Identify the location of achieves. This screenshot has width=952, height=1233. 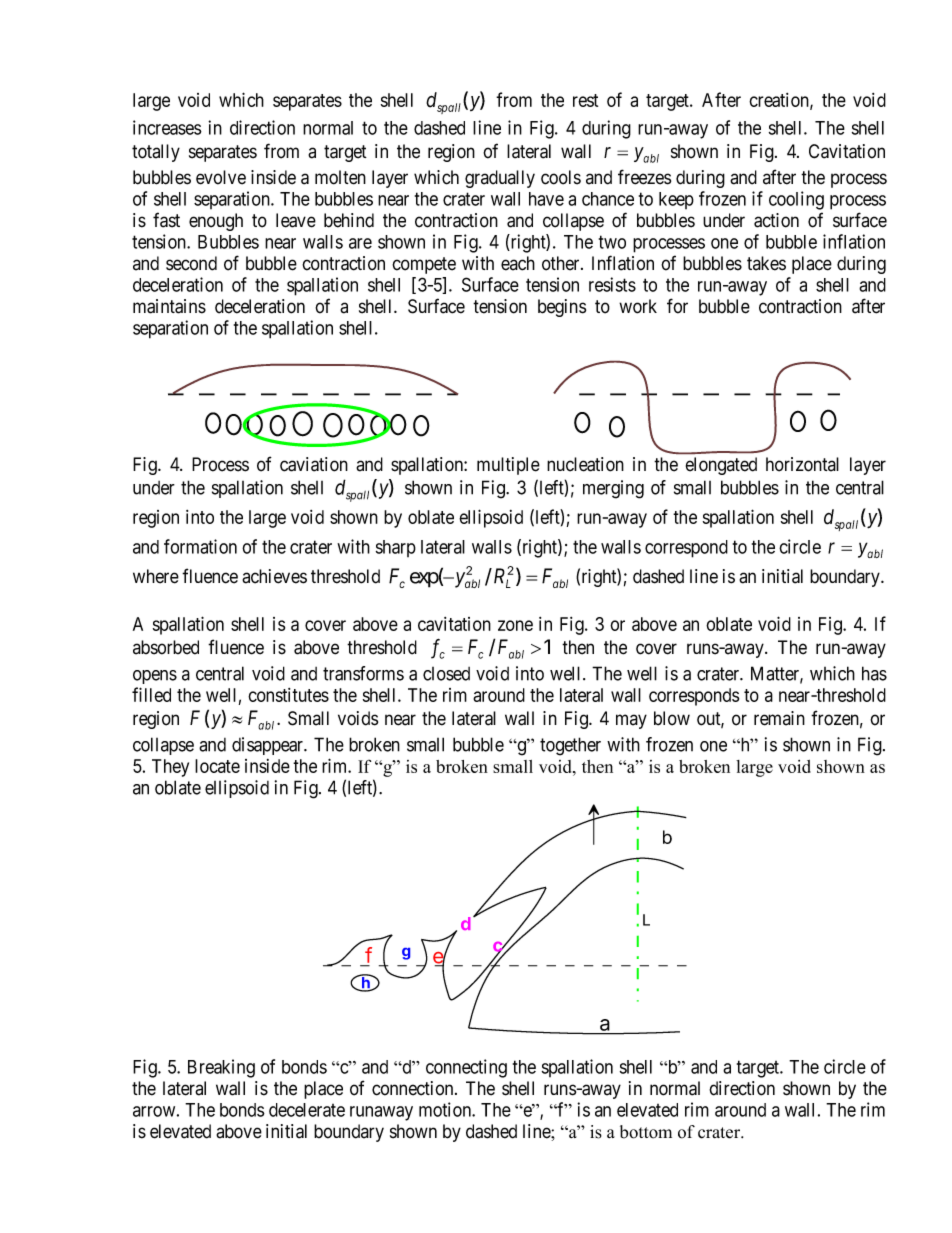
(274, 576).
